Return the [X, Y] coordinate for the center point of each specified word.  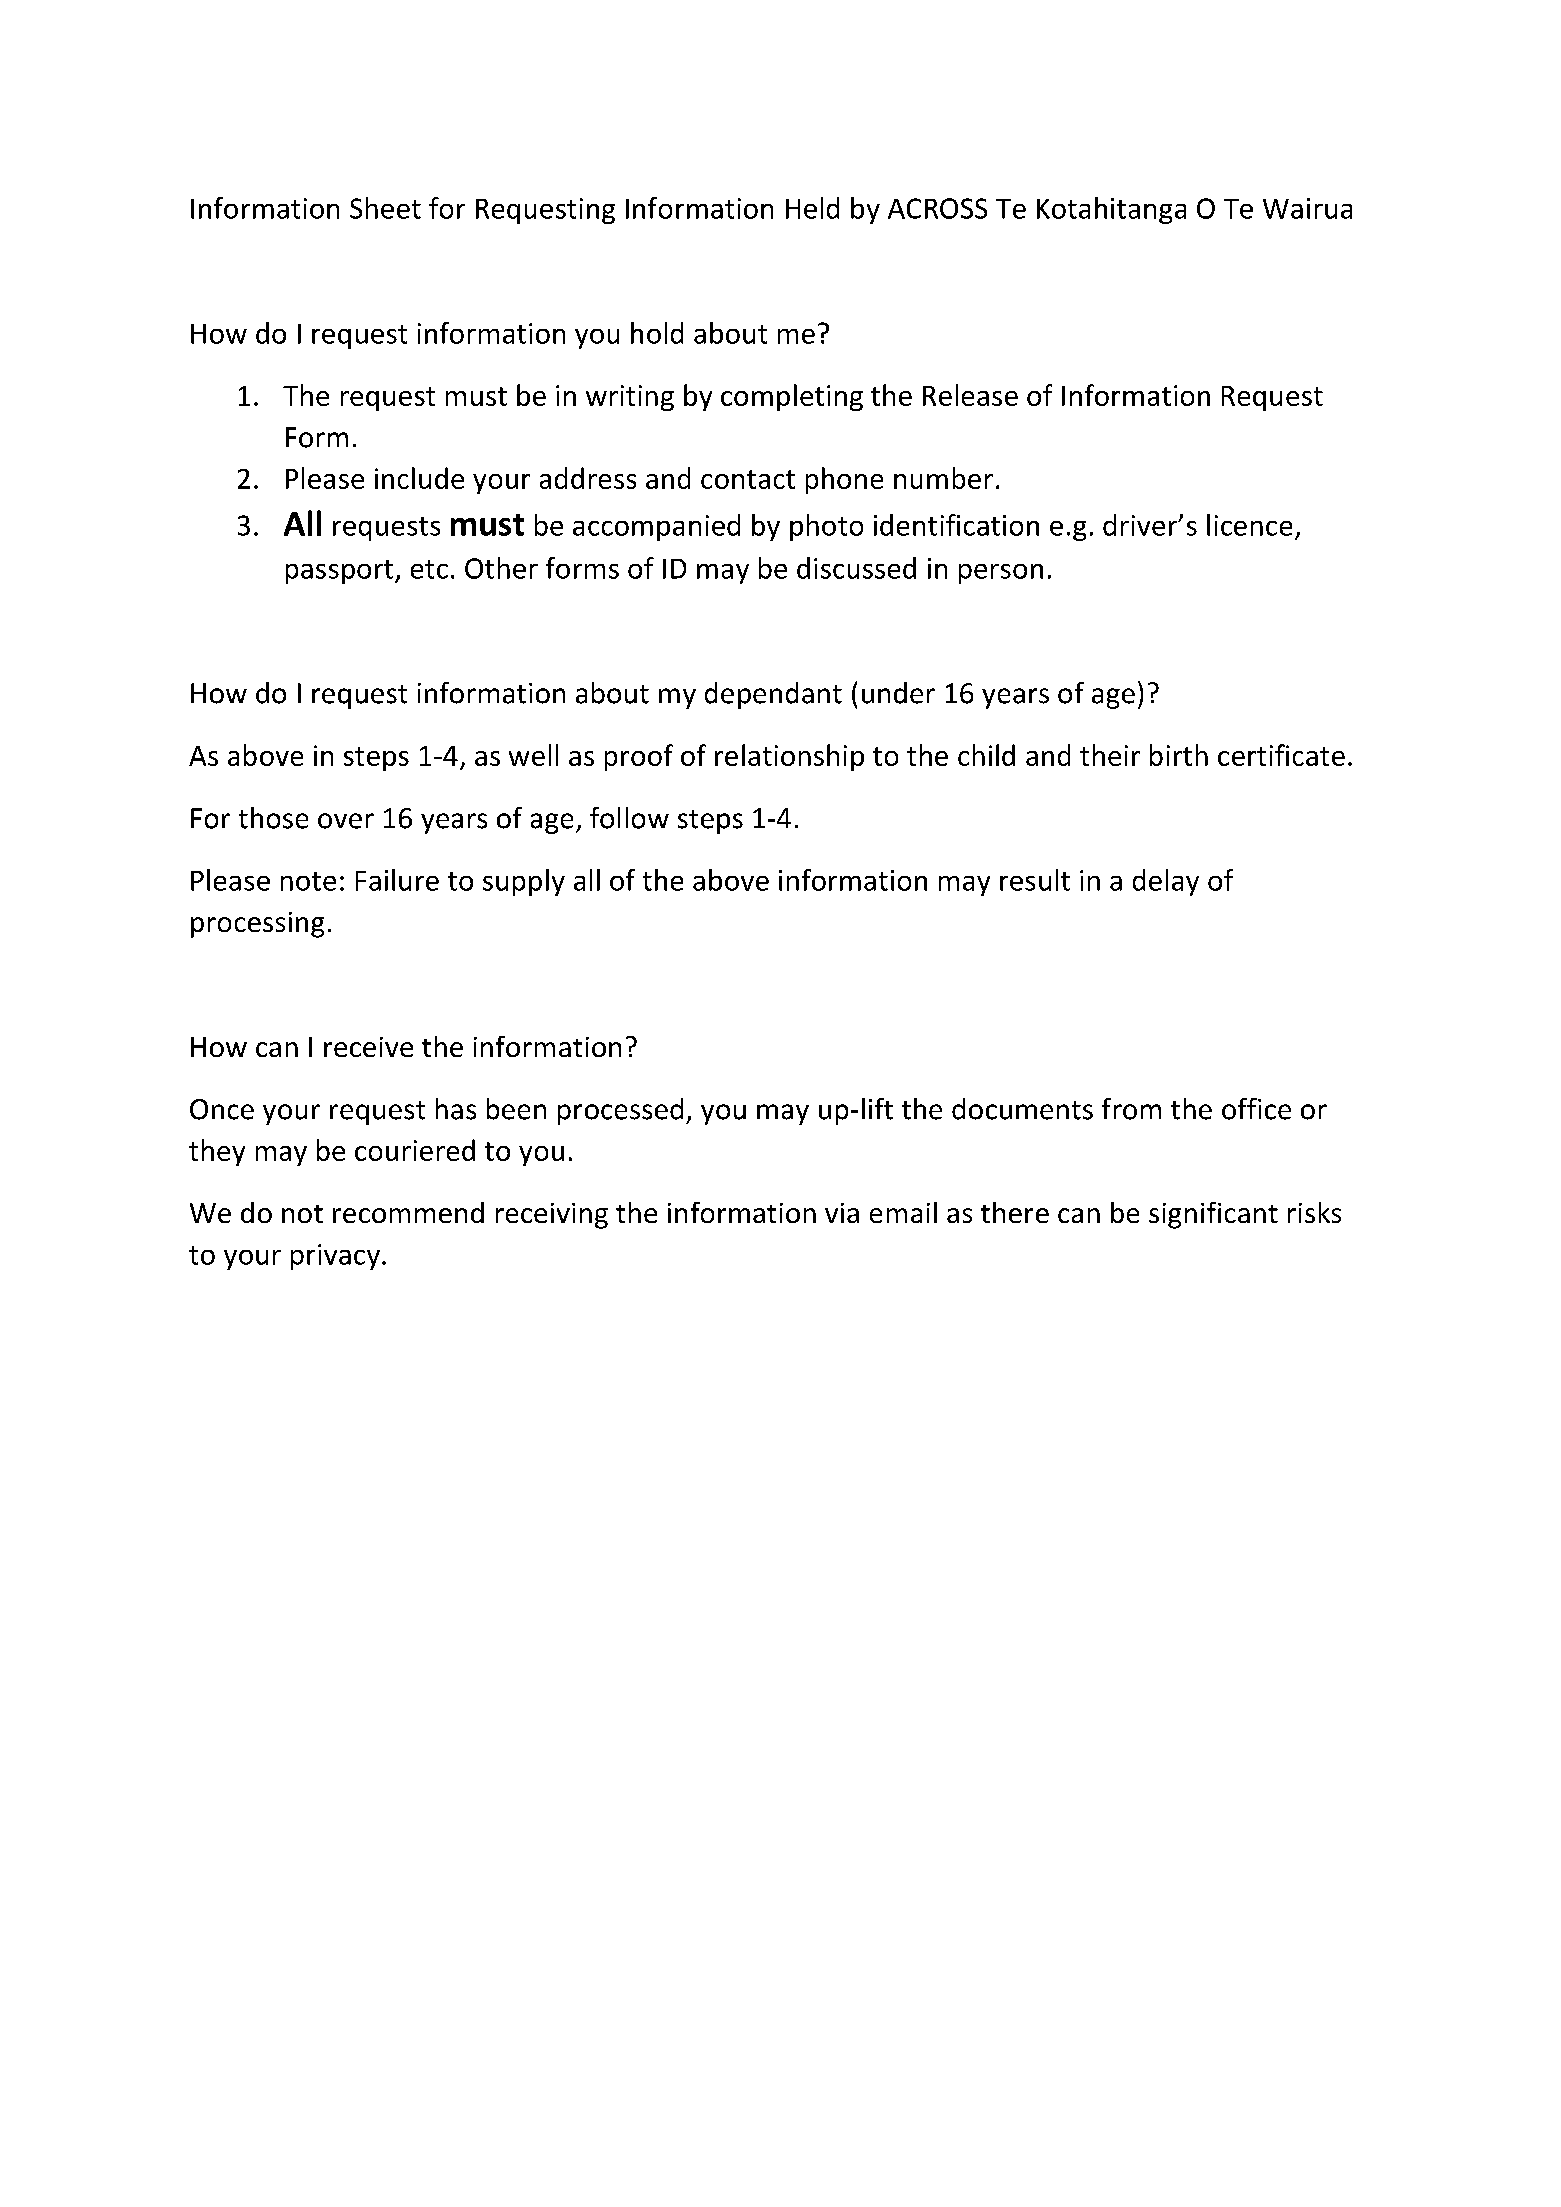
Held [812, 208]
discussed [856, 568]
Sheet [385, 208]
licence [1249, 525]
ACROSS [937, 208]
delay [1166, 882]
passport [341, 572]
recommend [408, 1212]
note [308, 881]
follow [629, 818]
